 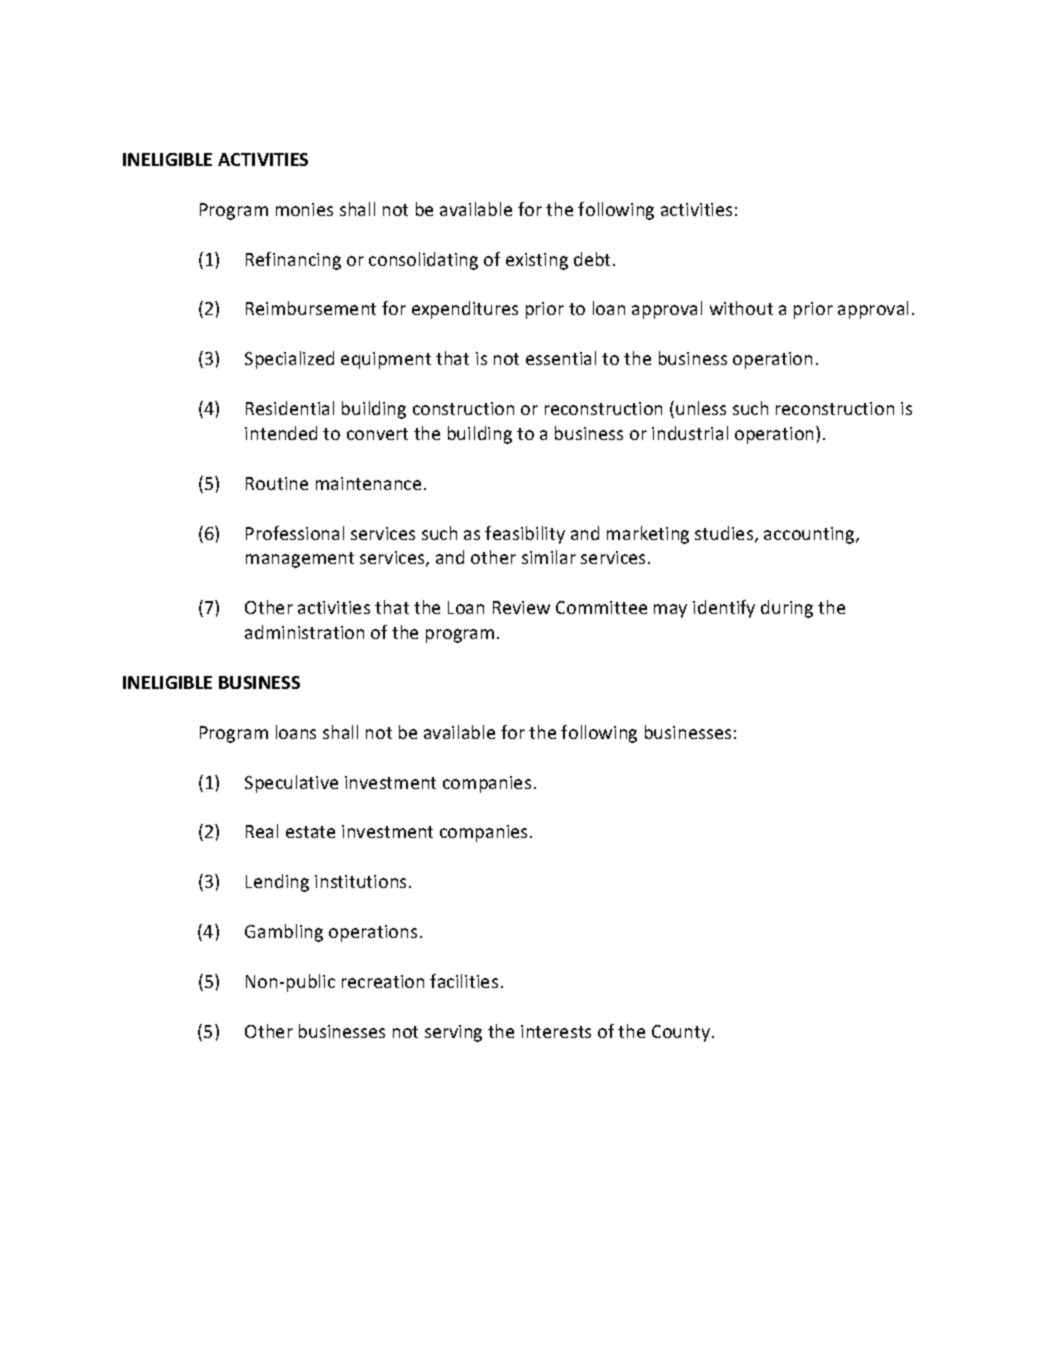 I want to click on without, so click(x=741, y=308).
